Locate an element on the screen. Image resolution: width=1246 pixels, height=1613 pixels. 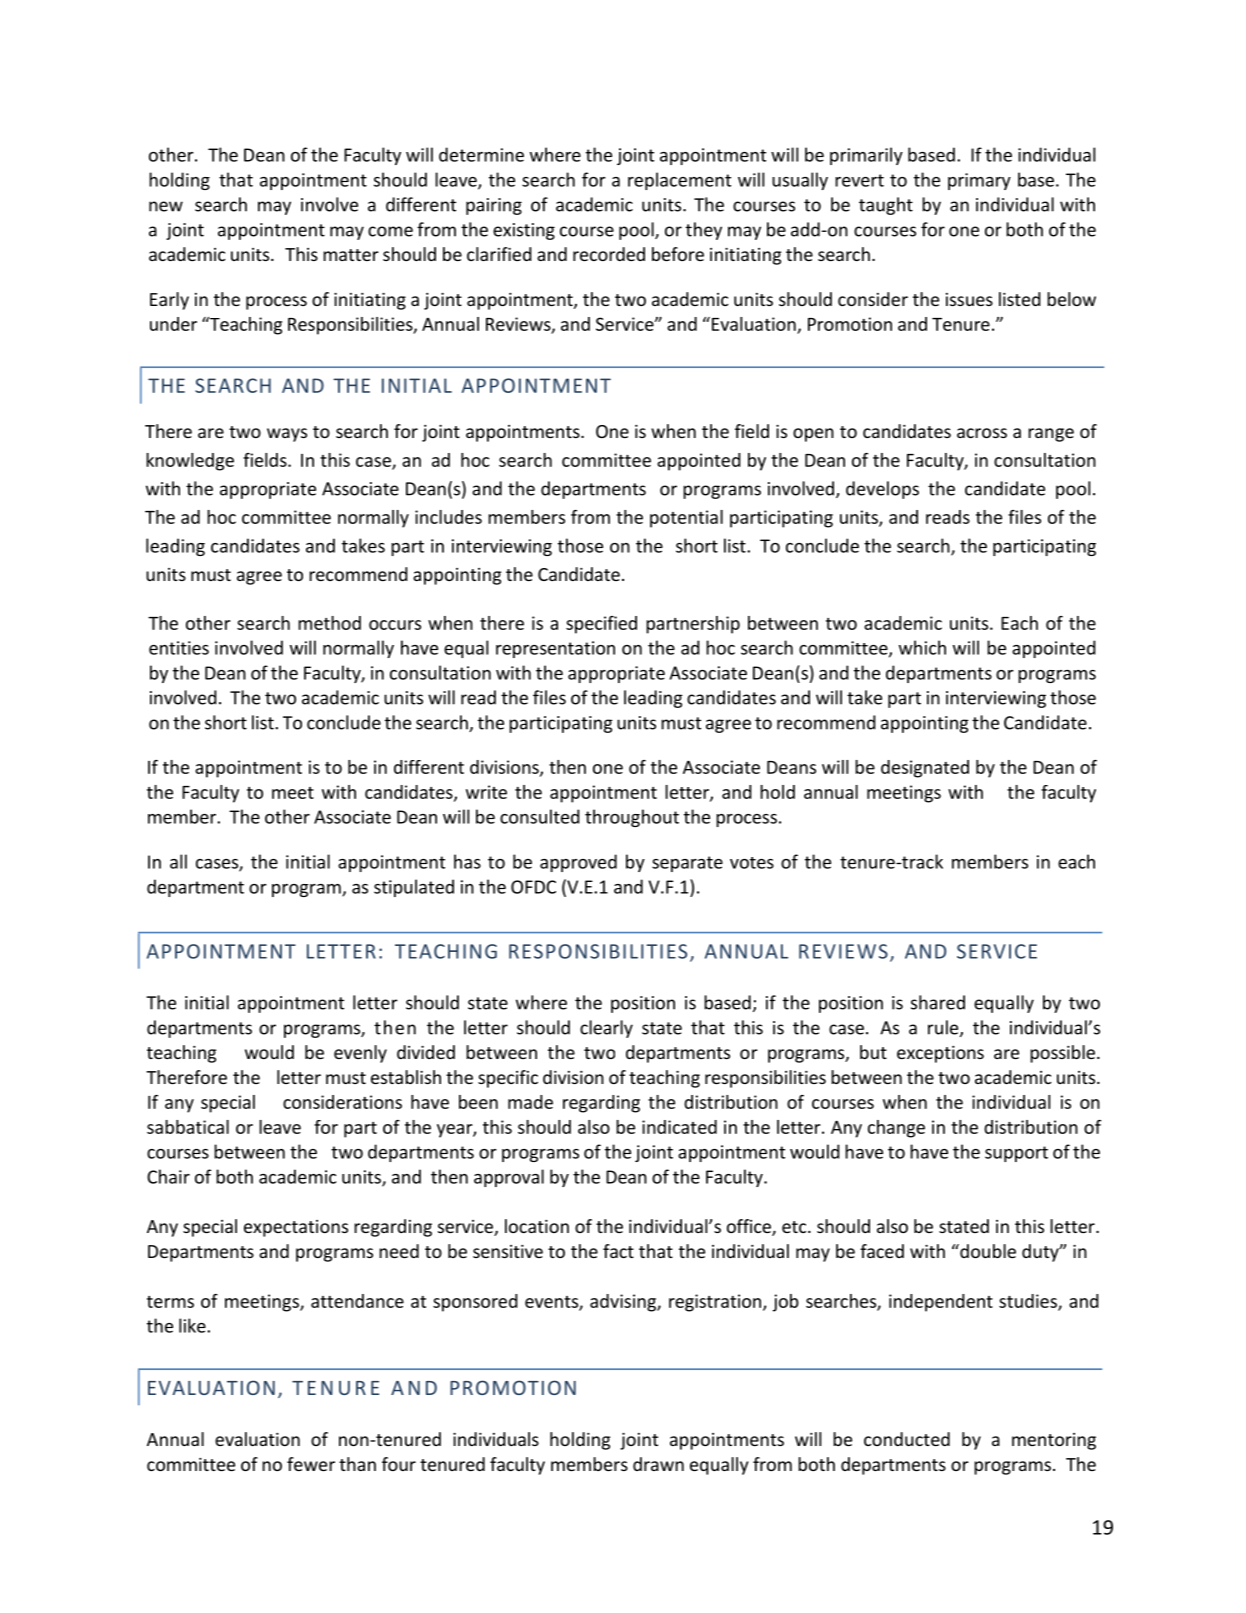
primary is located at coordinates (979, 181).
